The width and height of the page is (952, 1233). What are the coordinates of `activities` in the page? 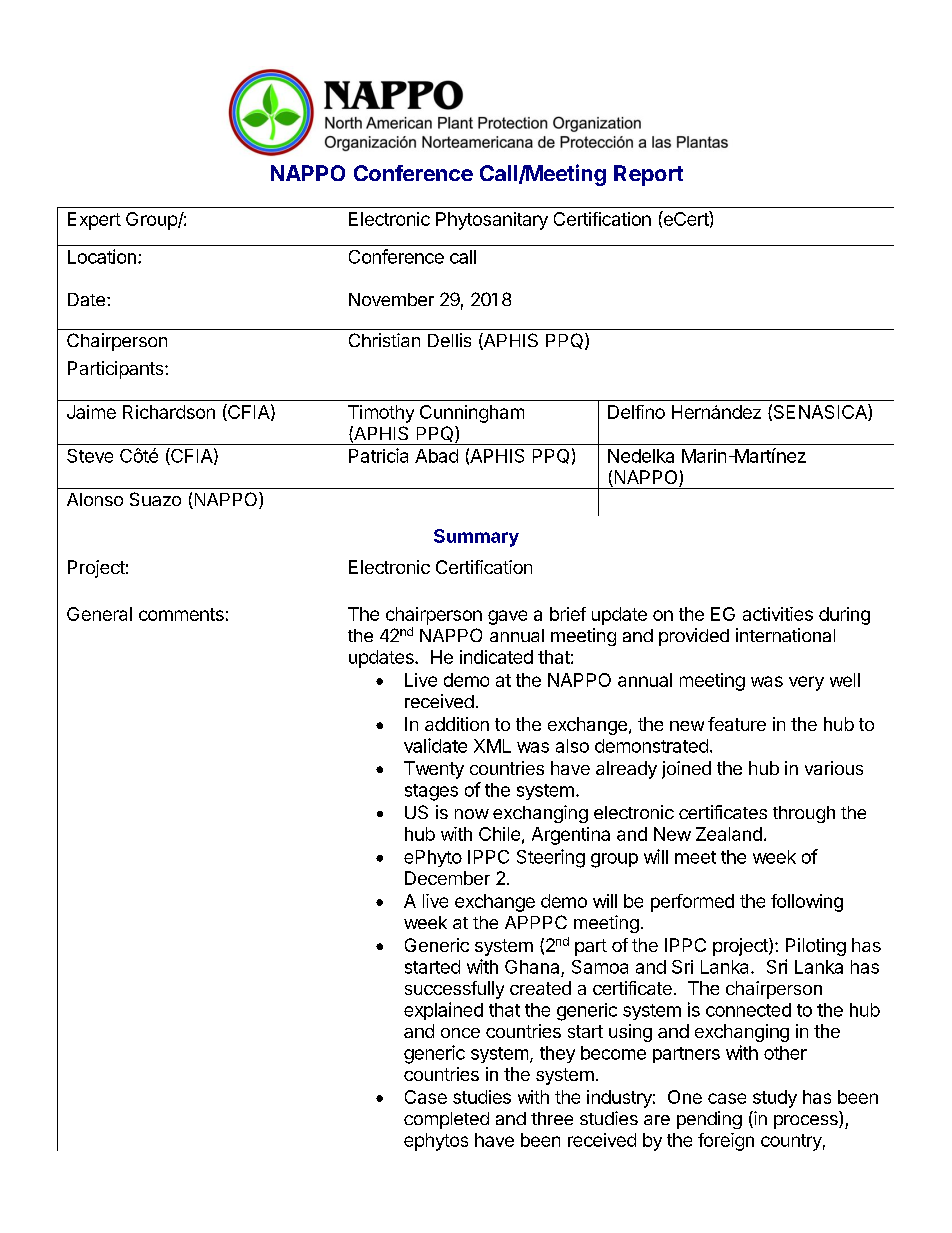 It's located at (778, 614).
